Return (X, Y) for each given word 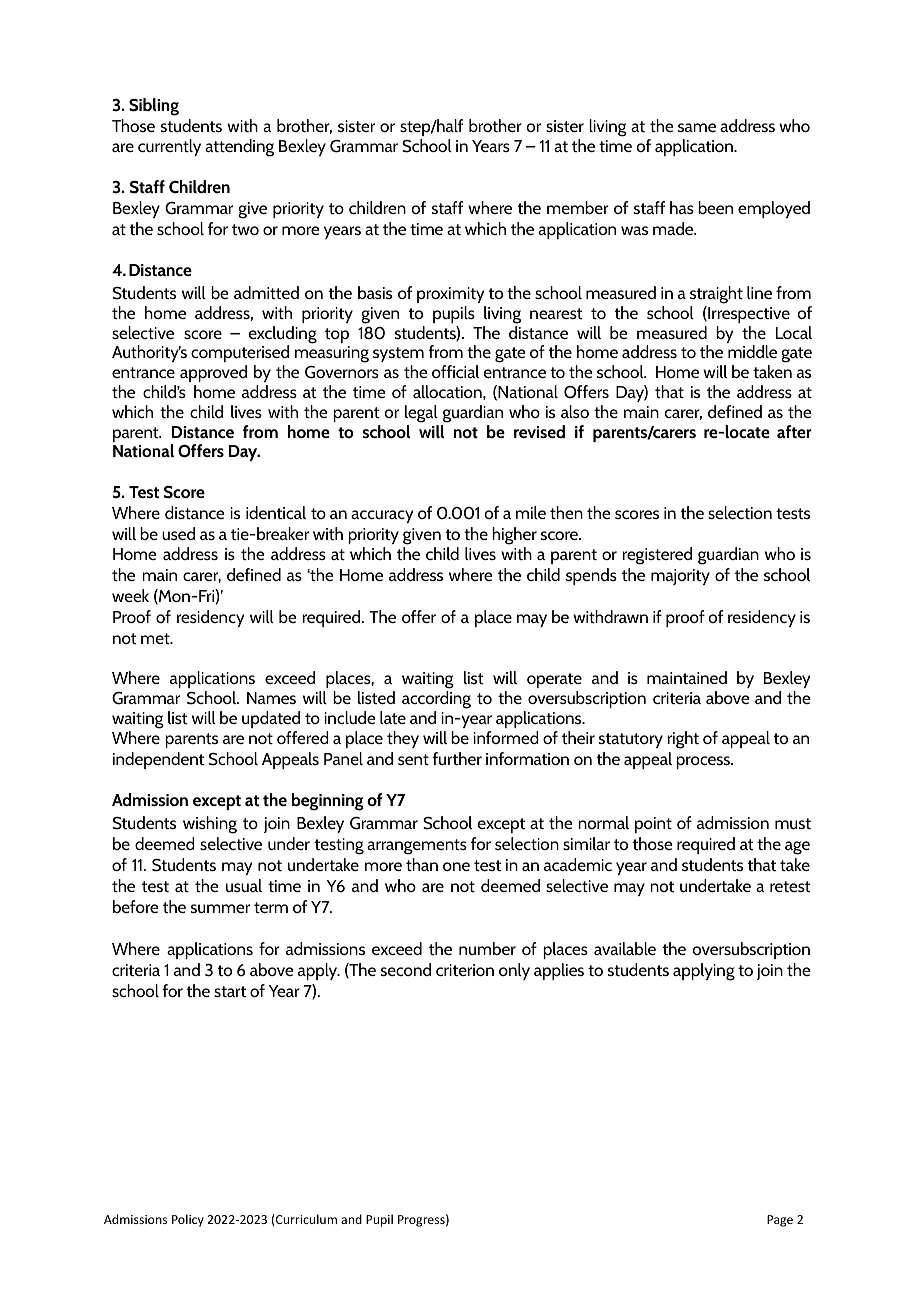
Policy (188, 1220)
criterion (465, 970)
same (697, 127)
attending (239, 148)
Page (780, 1221)
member (578, 207)
